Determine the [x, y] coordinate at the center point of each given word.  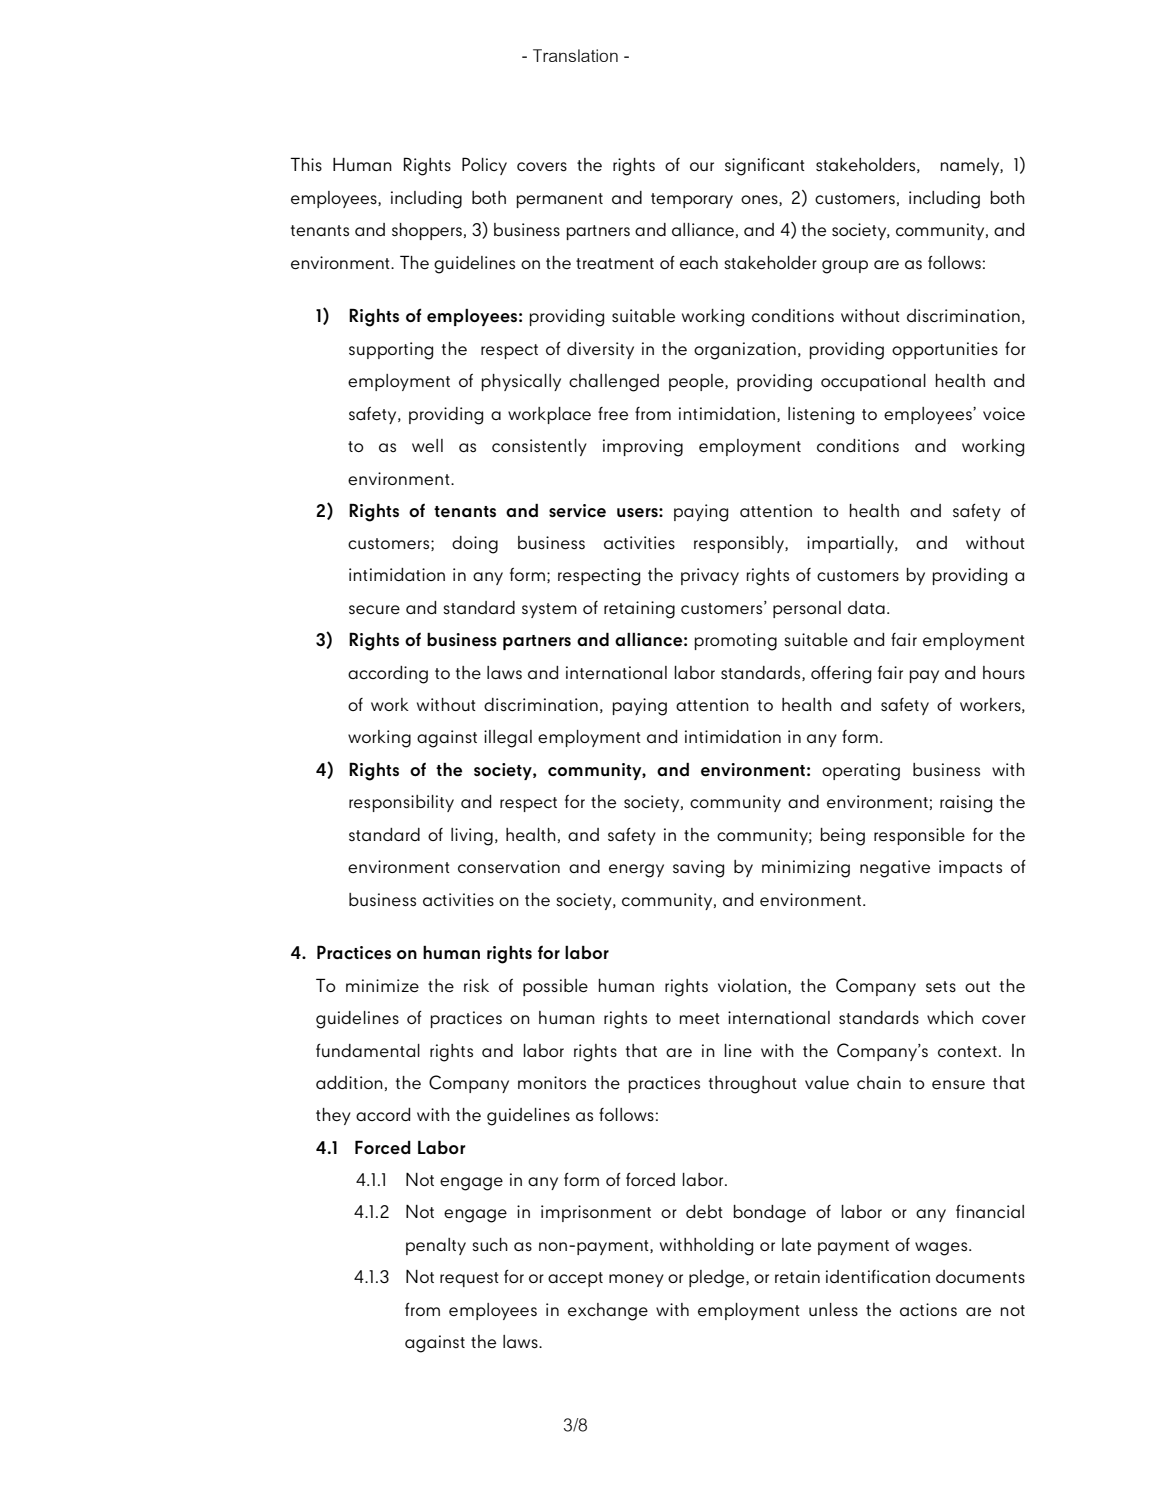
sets [941, 987]
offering [841, 675]
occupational [873, 382]
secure [374, 610]
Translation [575, 55]
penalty [436, 1246]
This [306, 164]
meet [700, 1019]
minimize [382, 986]
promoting [736, 642]
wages [942, 1249]
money [636, 1280]
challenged [614, 383]
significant [765, 167]
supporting [391, 351]
